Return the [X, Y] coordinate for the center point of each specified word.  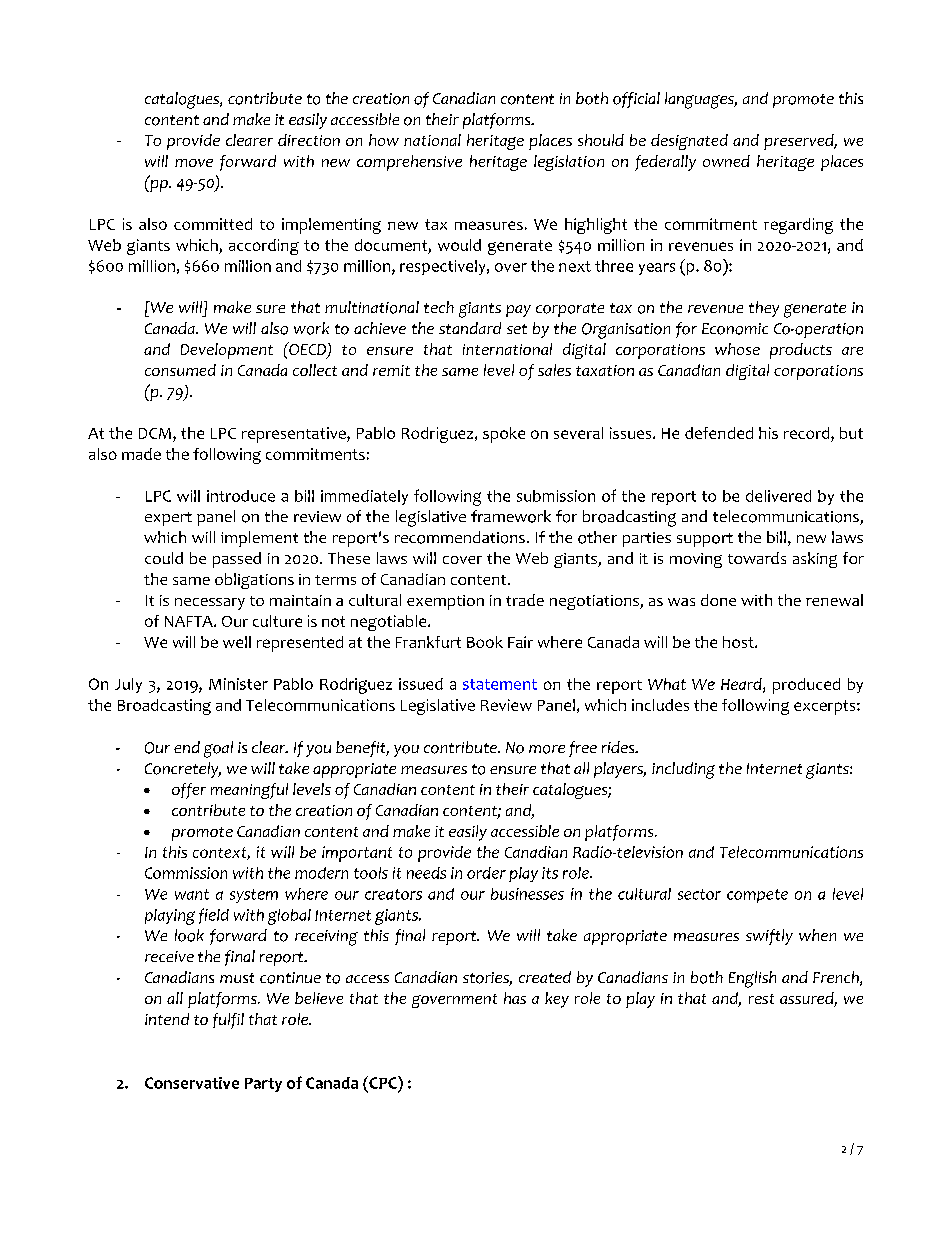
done [718, 600]
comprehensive [409, 163]
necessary [210, 604]
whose [737, 349]
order [486, 873]
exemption [445, 602]
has [515, 998]
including [683, 770]
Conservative [192, 1083]
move [194, 163]
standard [470, 328]
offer [189, 791]
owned [726, 161]
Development [227, 351]
